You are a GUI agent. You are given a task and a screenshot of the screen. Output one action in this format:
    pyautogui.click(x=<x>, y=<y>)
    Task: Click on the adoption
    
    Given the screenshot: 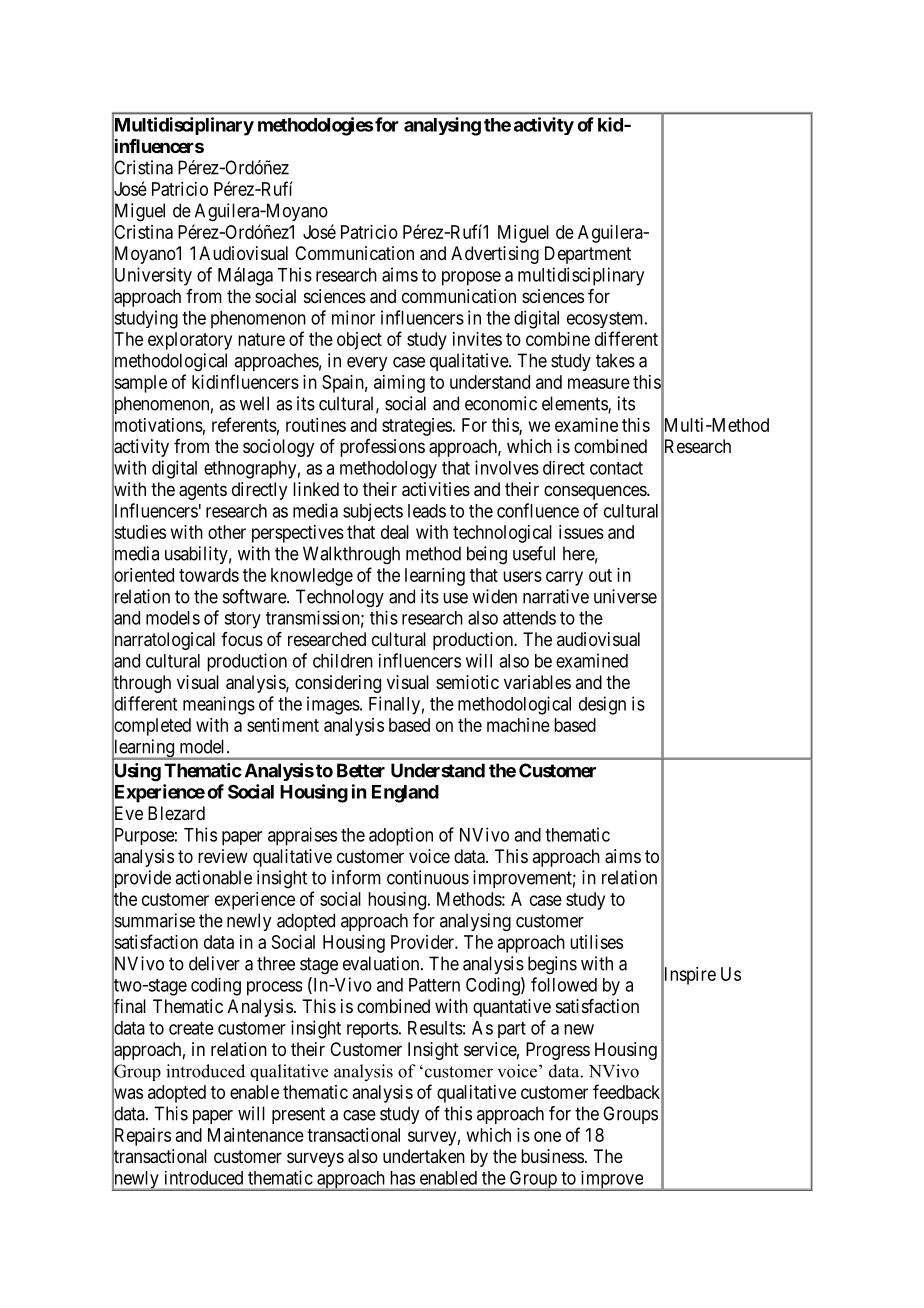 What is the action you would take?
    pyautogui.click(x=401, y=836)
